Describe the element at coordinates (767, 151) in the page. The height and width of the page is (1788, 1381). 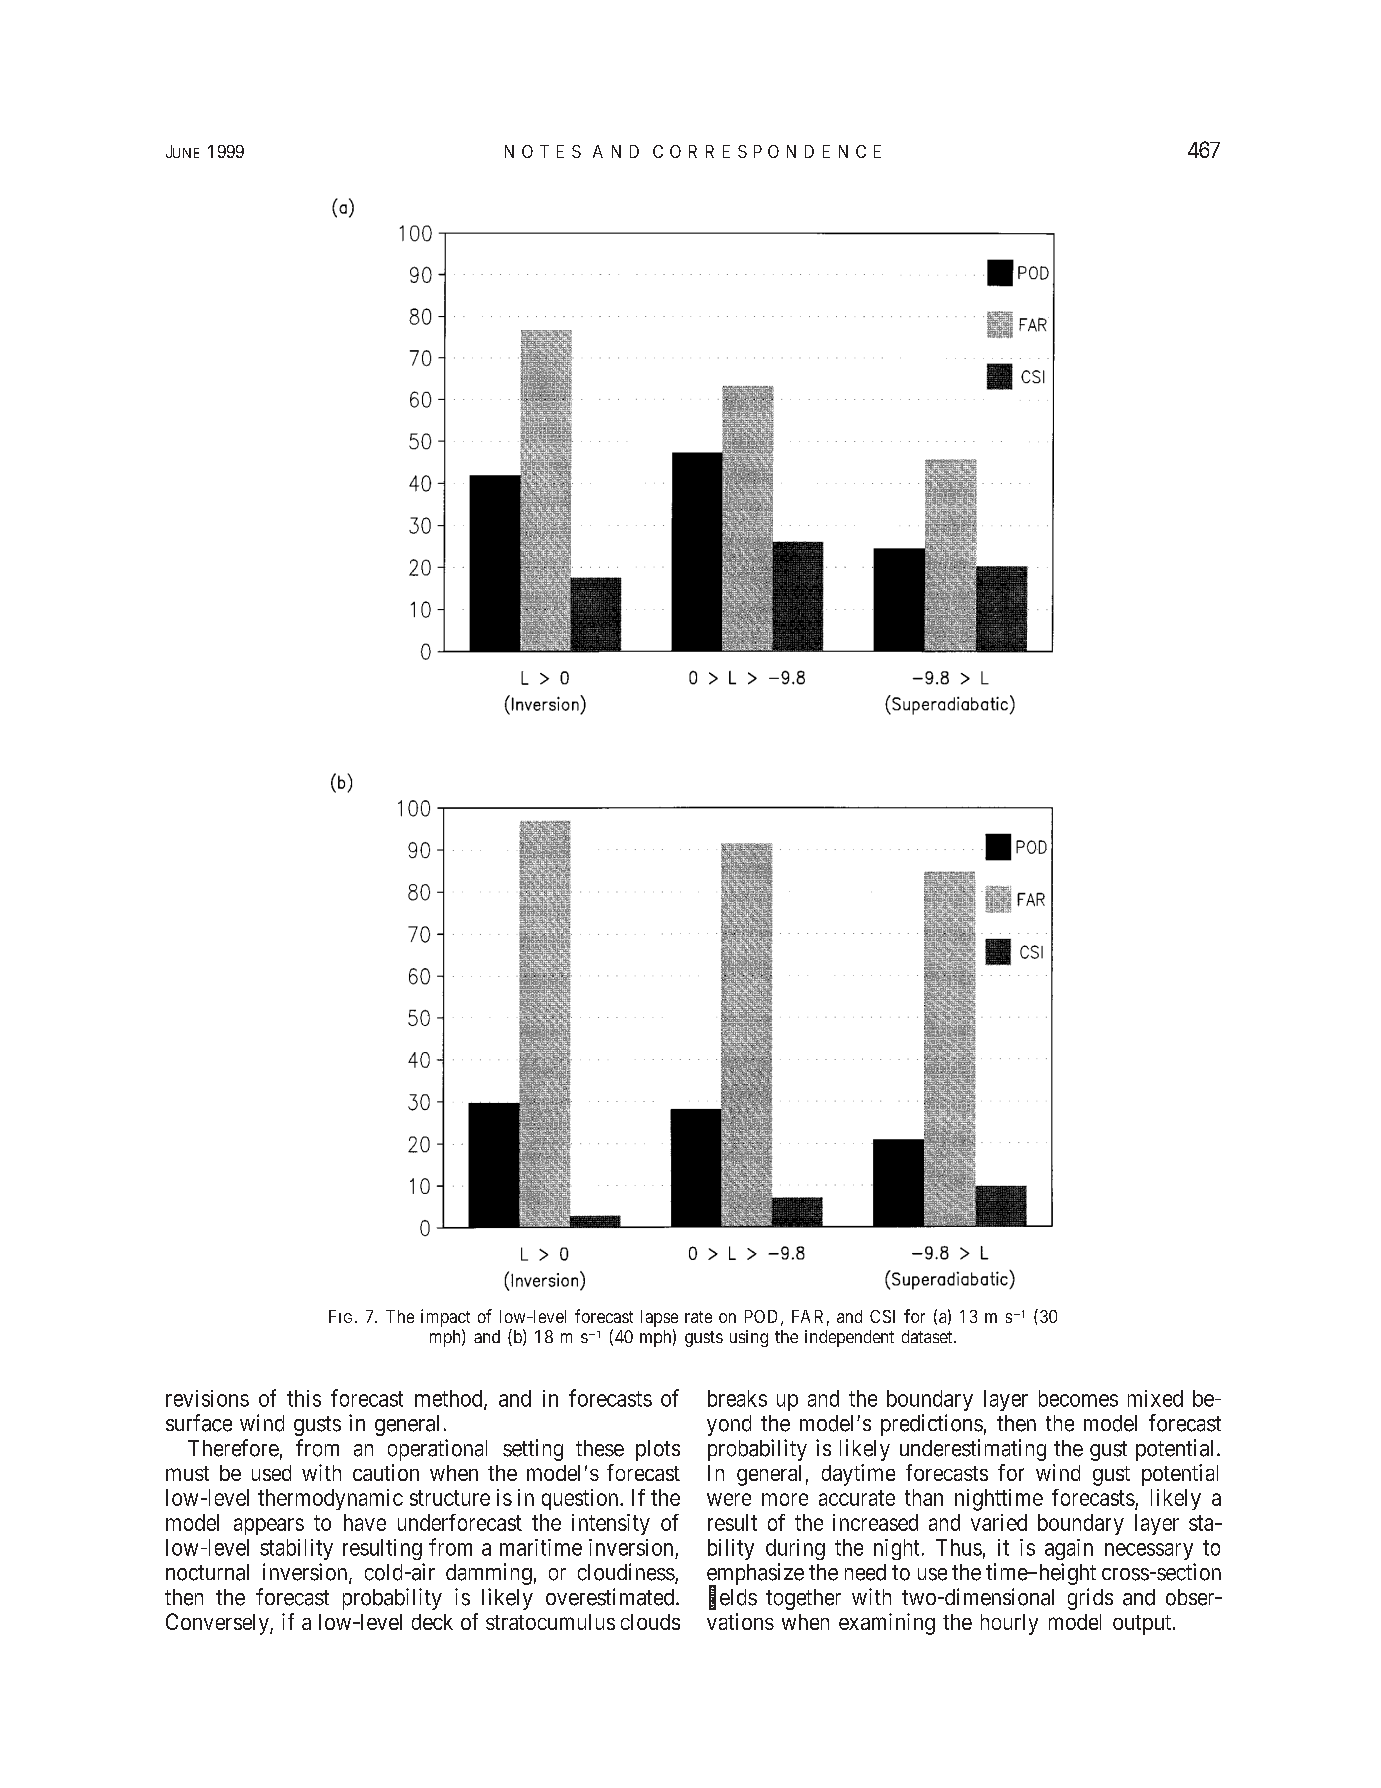
I see `CORRESPONDENCE` at that location.
